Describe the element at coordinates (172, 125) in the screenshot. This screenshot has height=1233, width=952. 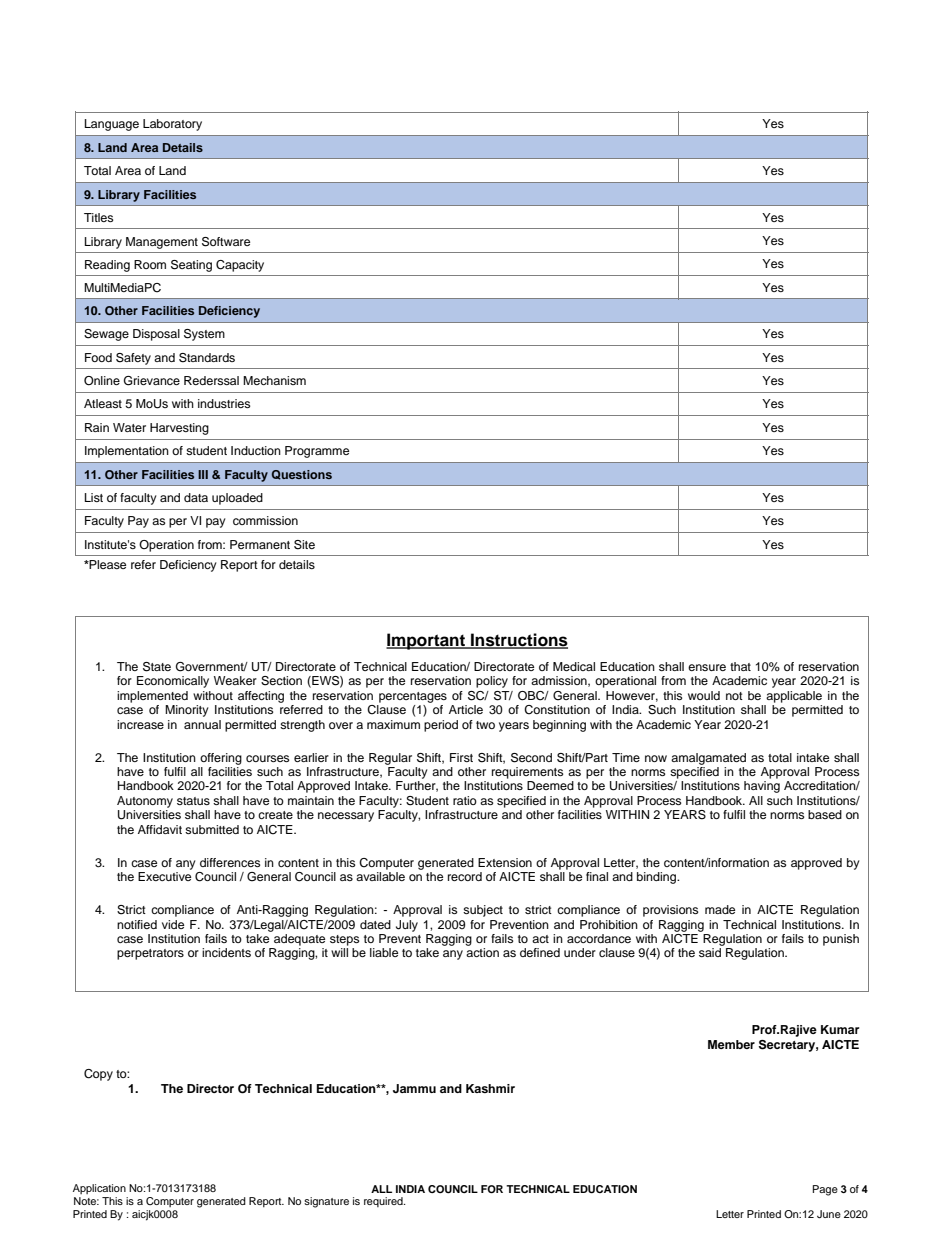
I see `Laboratory` at that location.
